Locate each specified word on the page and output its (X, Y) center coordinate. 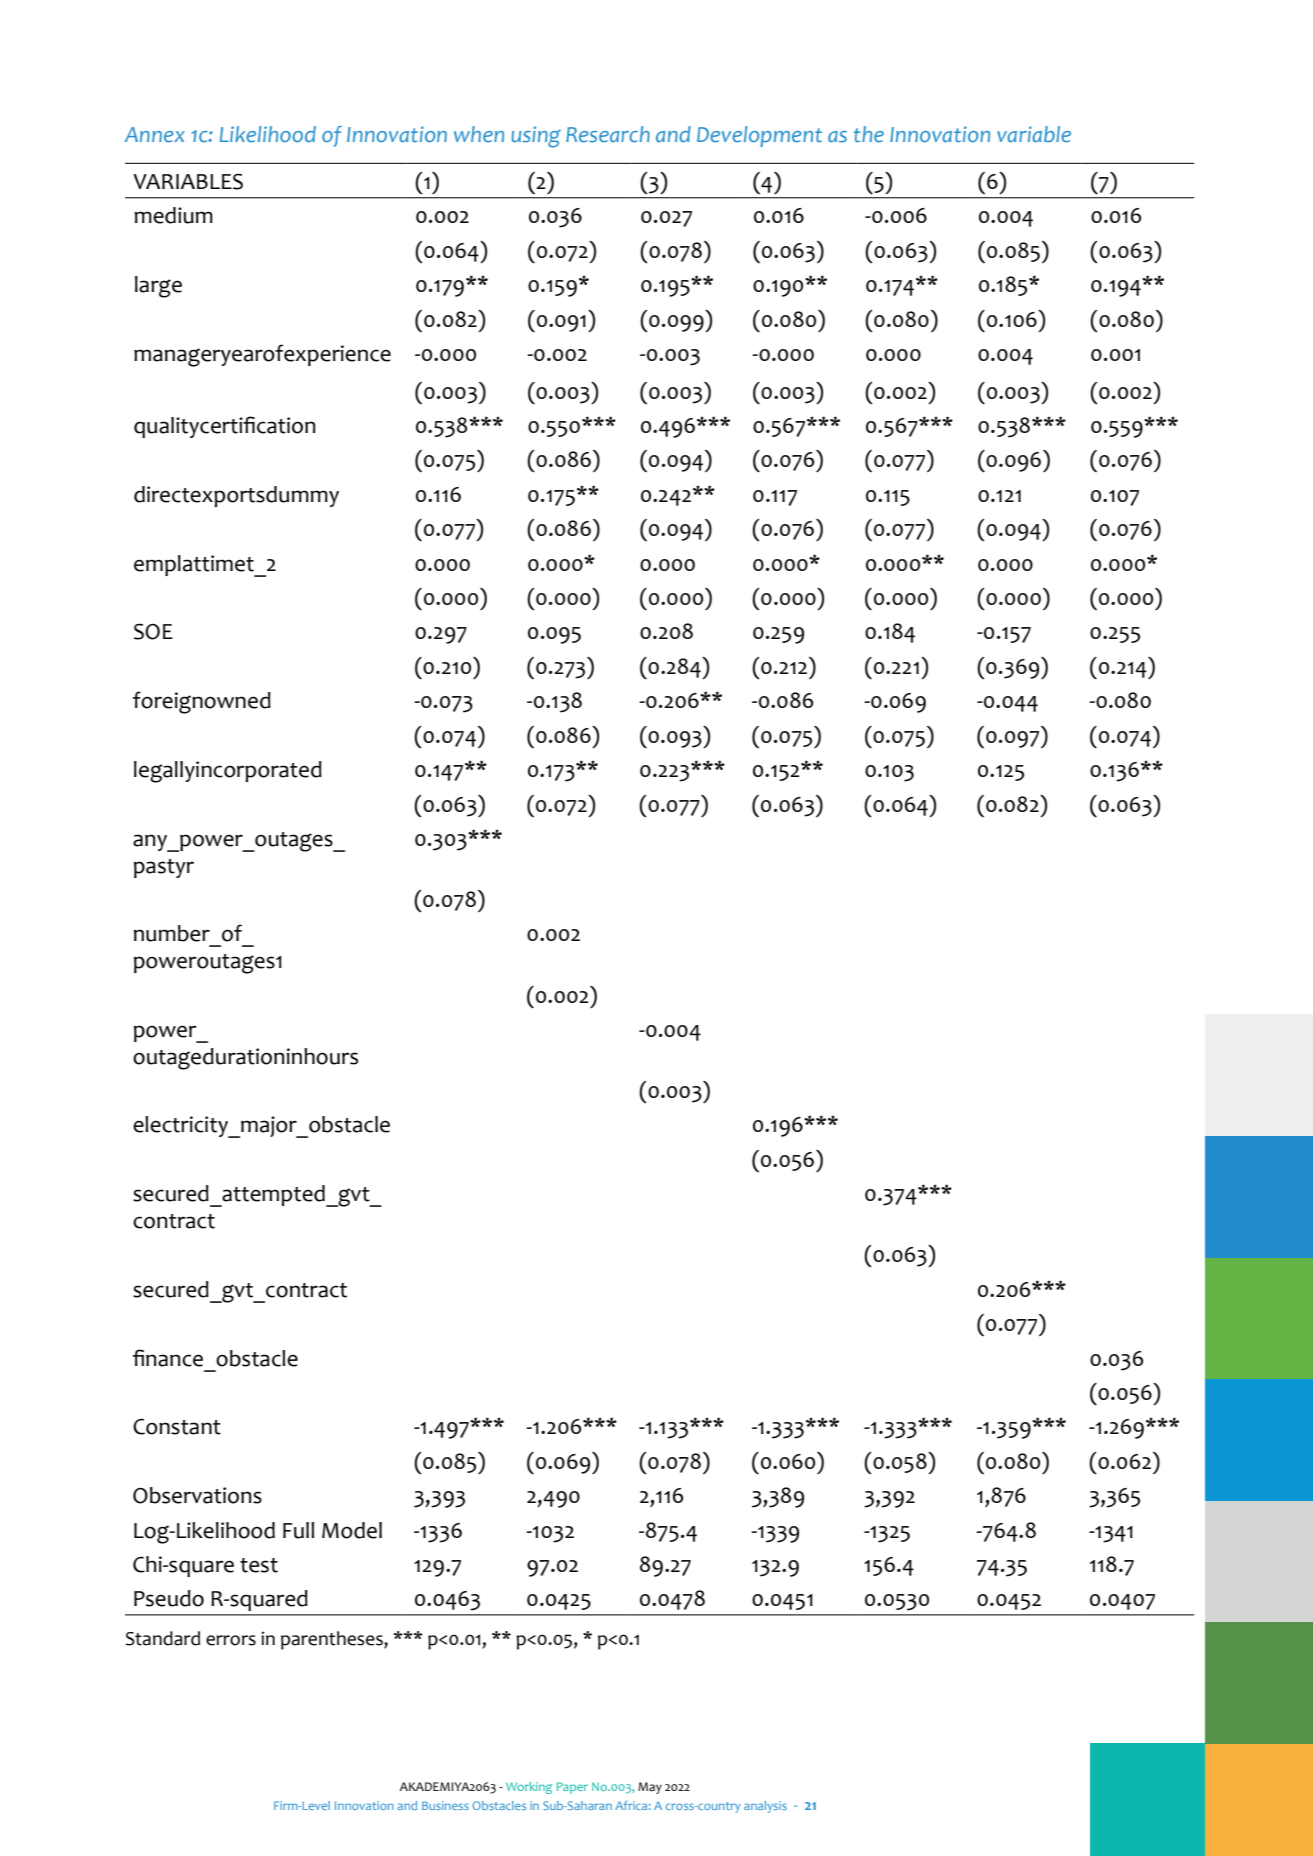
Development (759, 136)
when (479, 134)
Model (352, 1530)
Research (608, 134)
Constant (177, 1427)
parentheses (333, 1640)
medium (173, 215)
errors (231, 1640)
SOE (153, 631)
